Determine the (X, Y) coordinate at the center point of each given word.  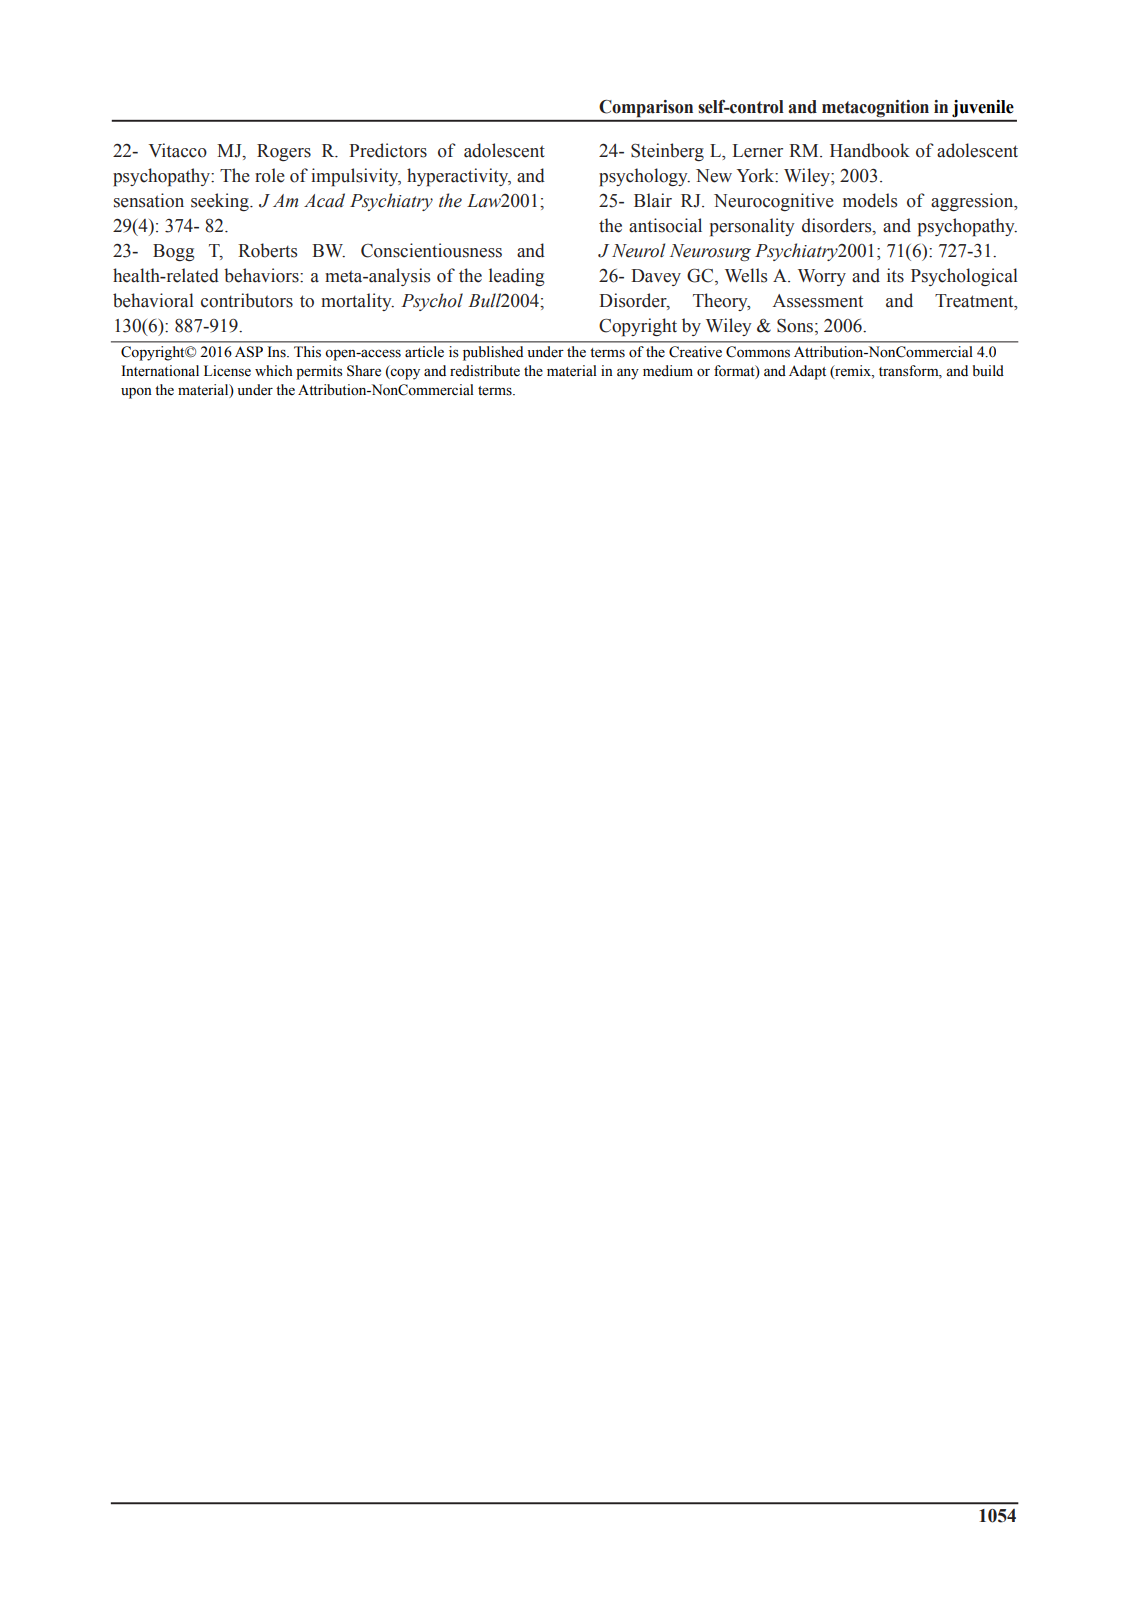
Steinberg (667, 152)
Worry (822, 277)
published (493, 353)
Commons (758, 352)
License (227, 371)
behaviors (262, 275)
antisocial (665, 225)
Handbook (870, 150)
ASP (249, 352)
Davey (656, 277)
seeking (221, 202)
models (870, 200)
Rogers (284, 152)
